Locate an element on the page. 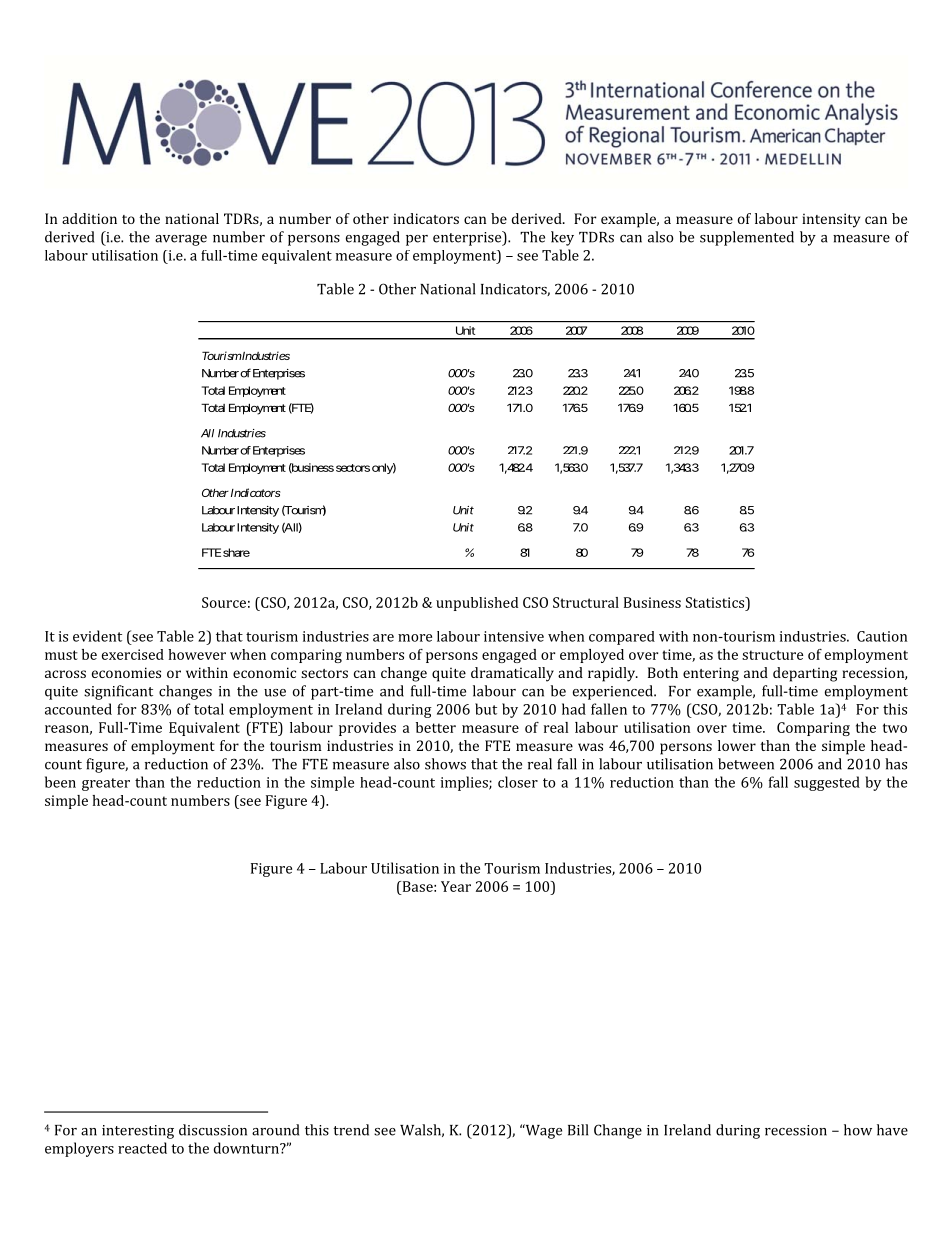 The height and width of the document is (1233, 952). evident is located at coordinates (97, 636).
